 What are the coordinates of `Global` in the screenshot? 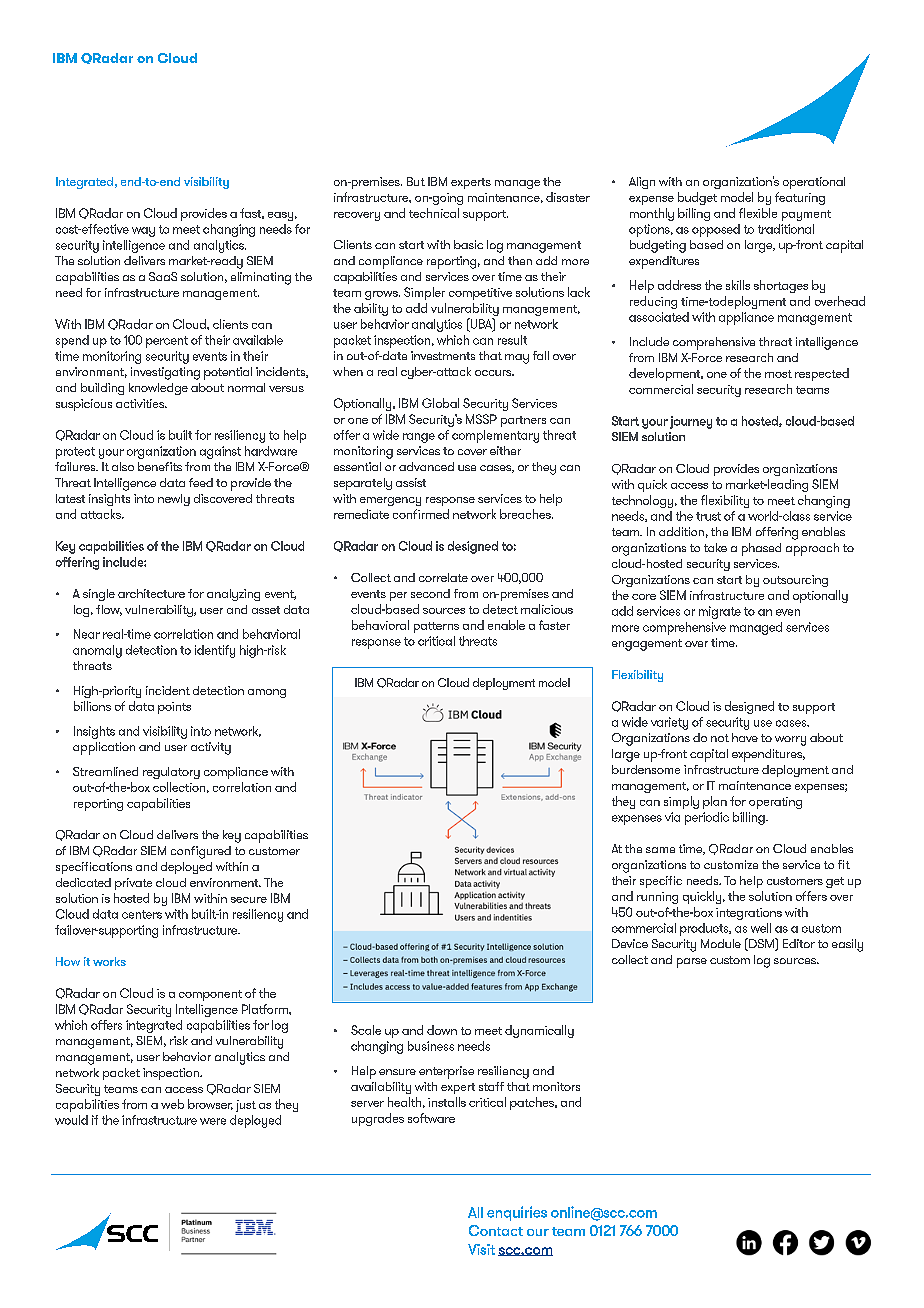 It's located at (440, 403).
